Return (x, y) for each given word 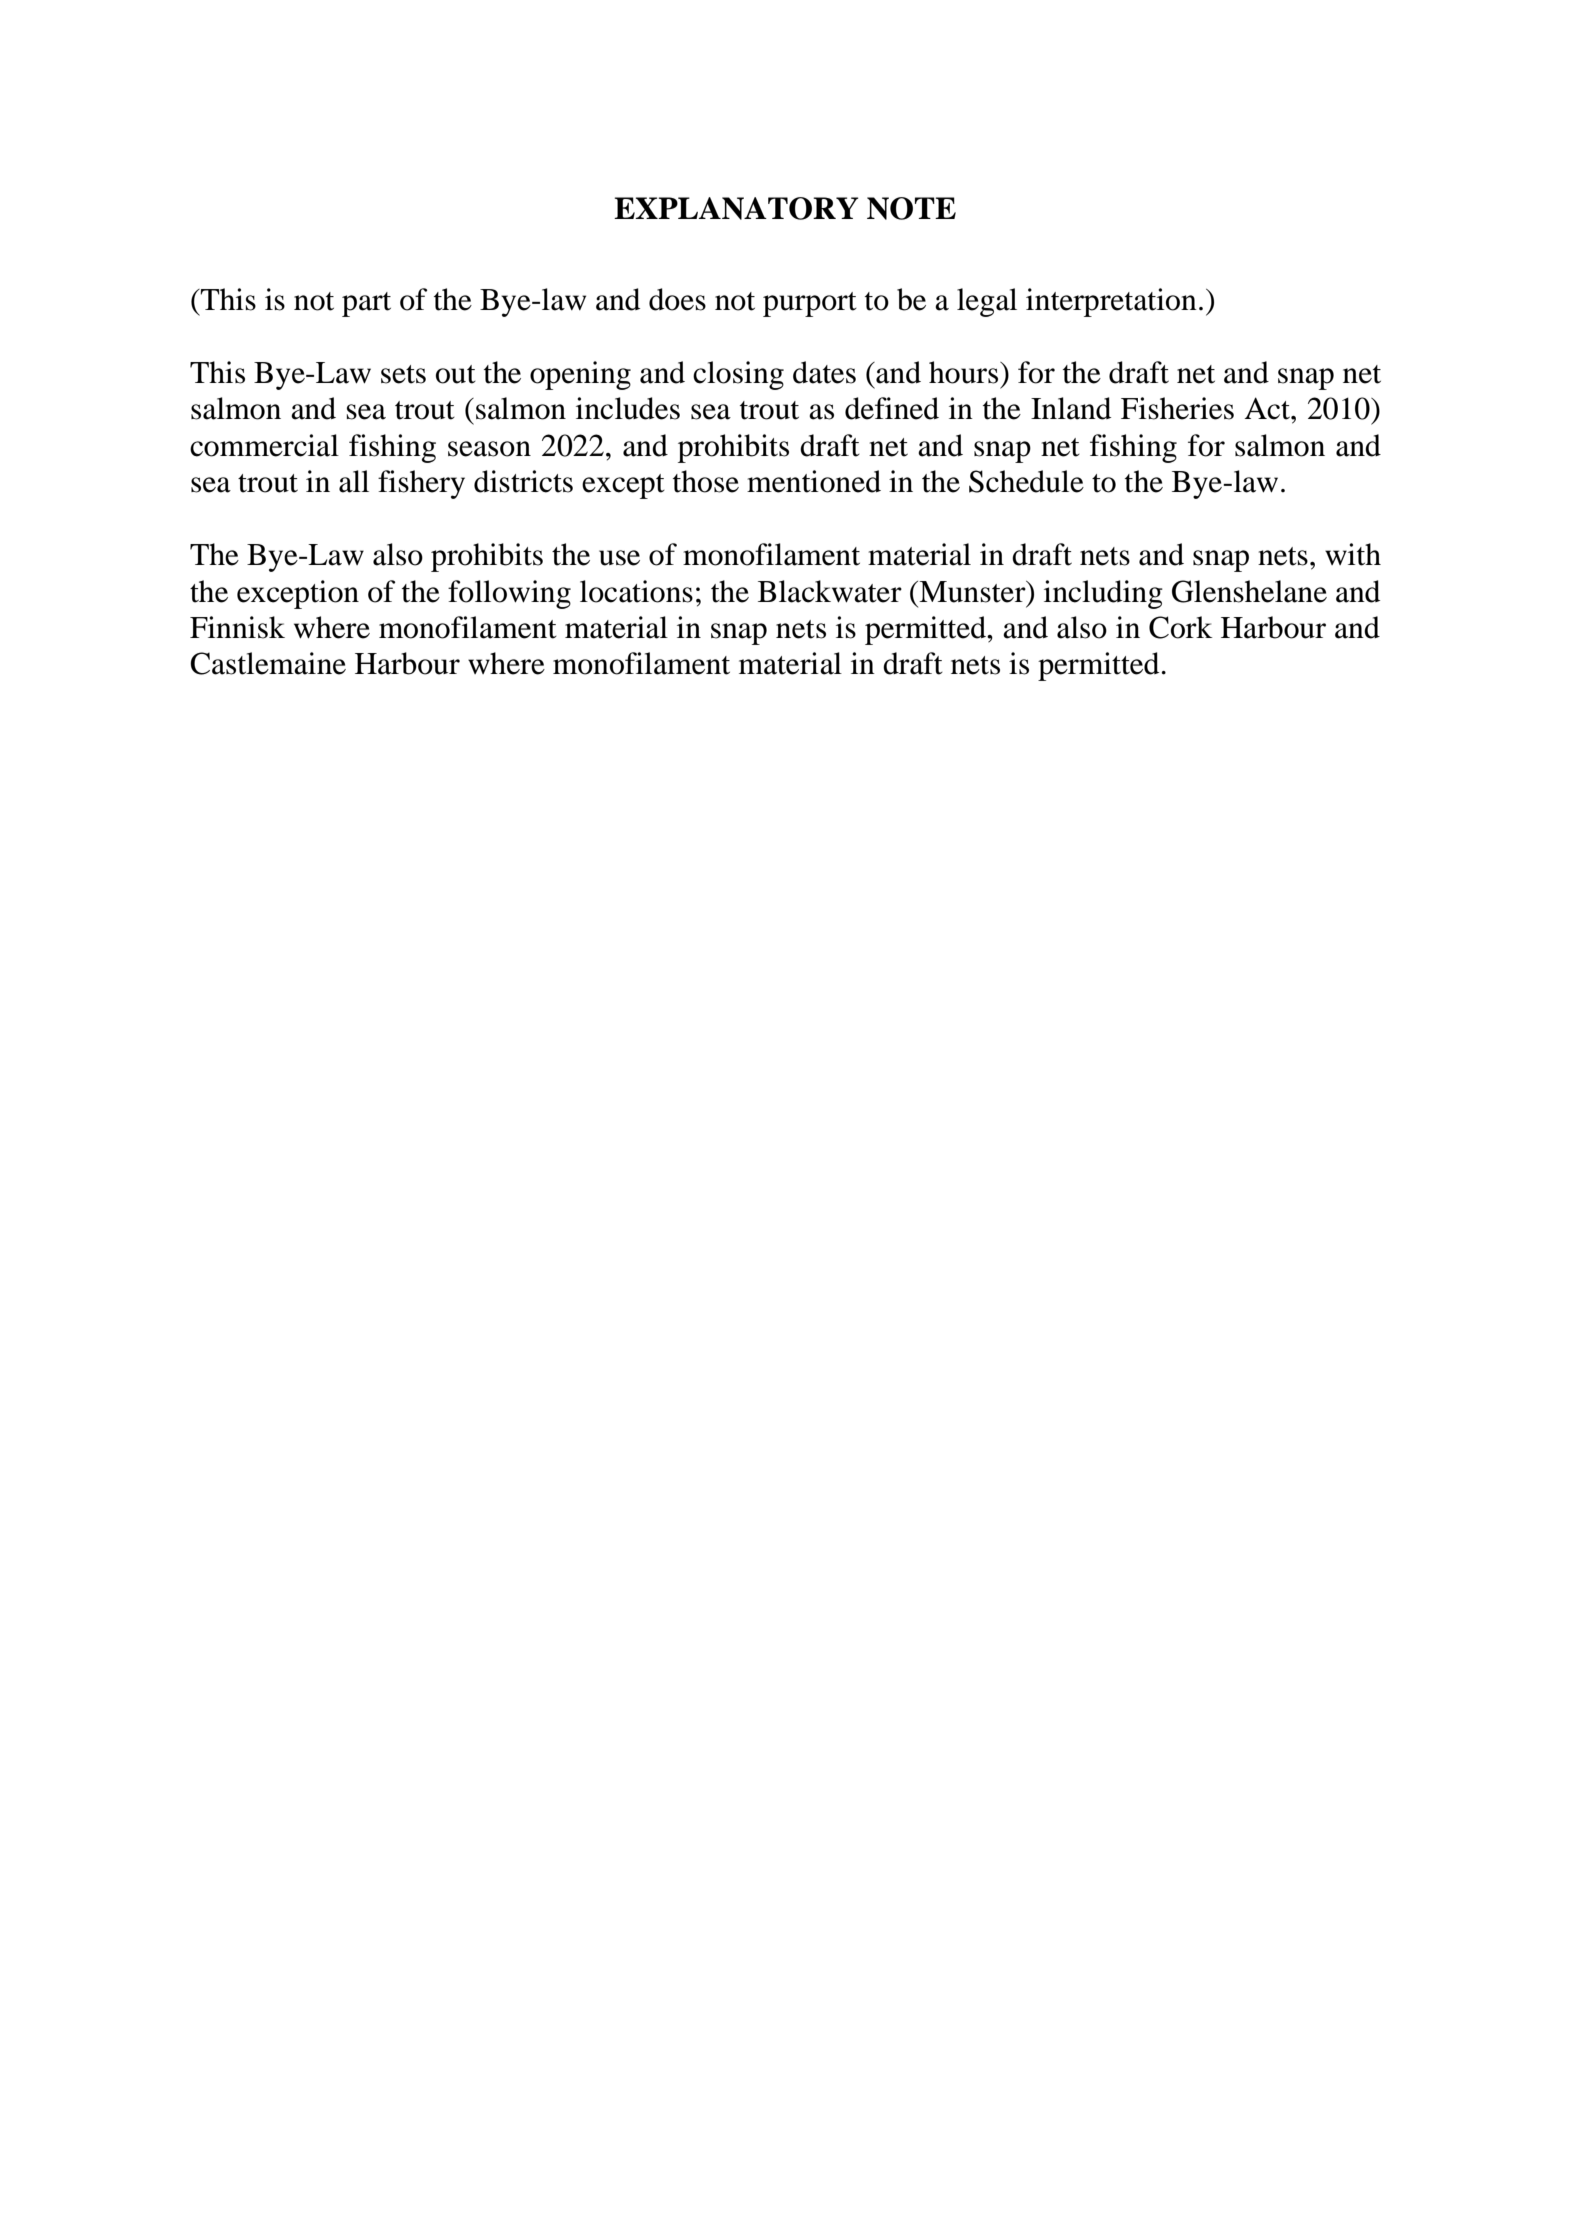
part (366, 304)
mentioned (814, 481)
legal (987, 302)
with (1353, 554)
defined (892, 408)
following (509, 594)
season (489, 449)
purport (810, 304)
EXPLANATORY (736, 208)
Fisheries (1177, 408)
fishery (421, 484)
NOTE (911, 208)
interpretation (1111, 302)
